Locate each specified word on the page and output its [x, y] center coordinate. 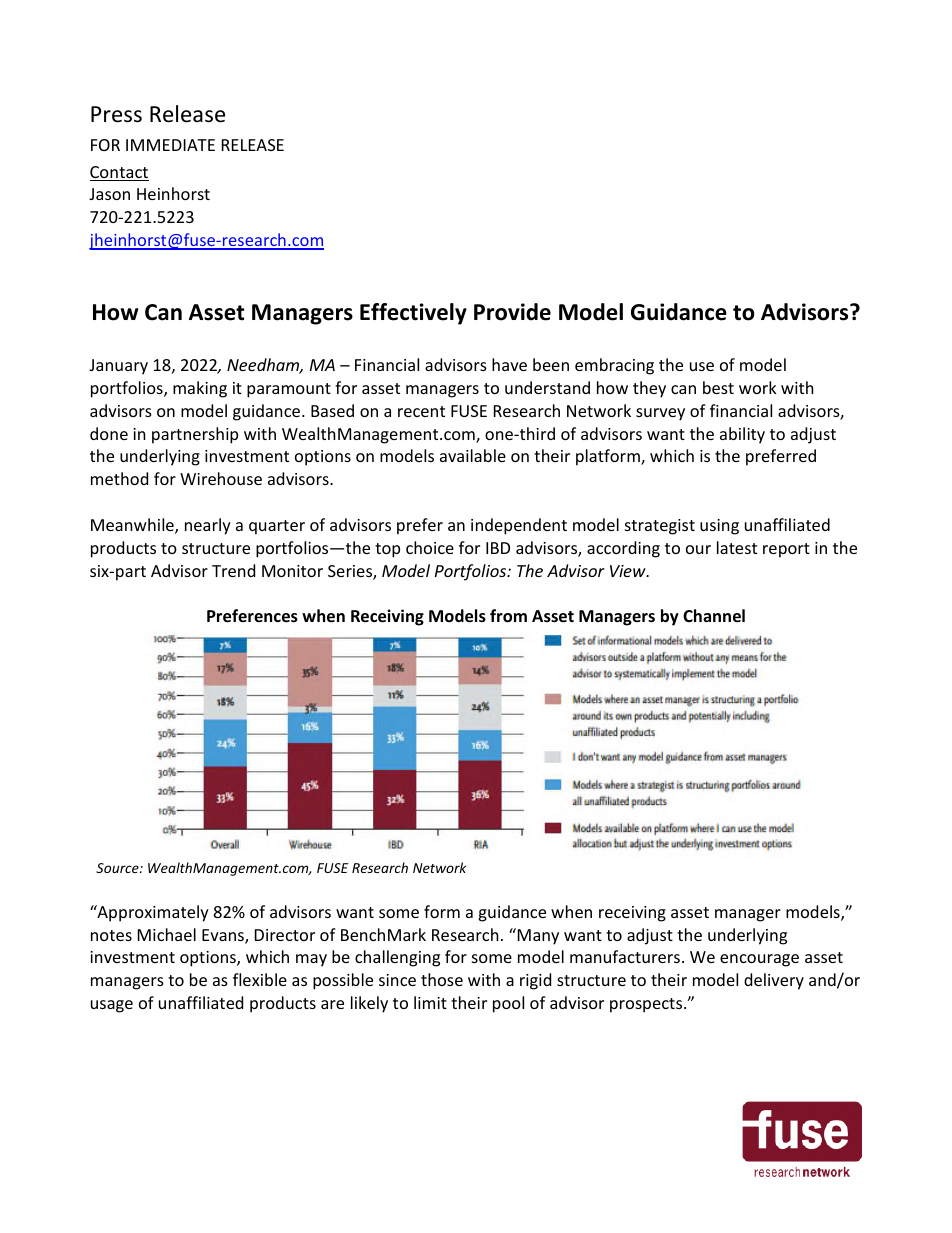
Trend [233, 570]
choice [430, 547]
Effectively [413, 314]
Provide [512, 312]
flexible [260, 979]
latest [737, 547]
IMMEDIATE [170, 145]
